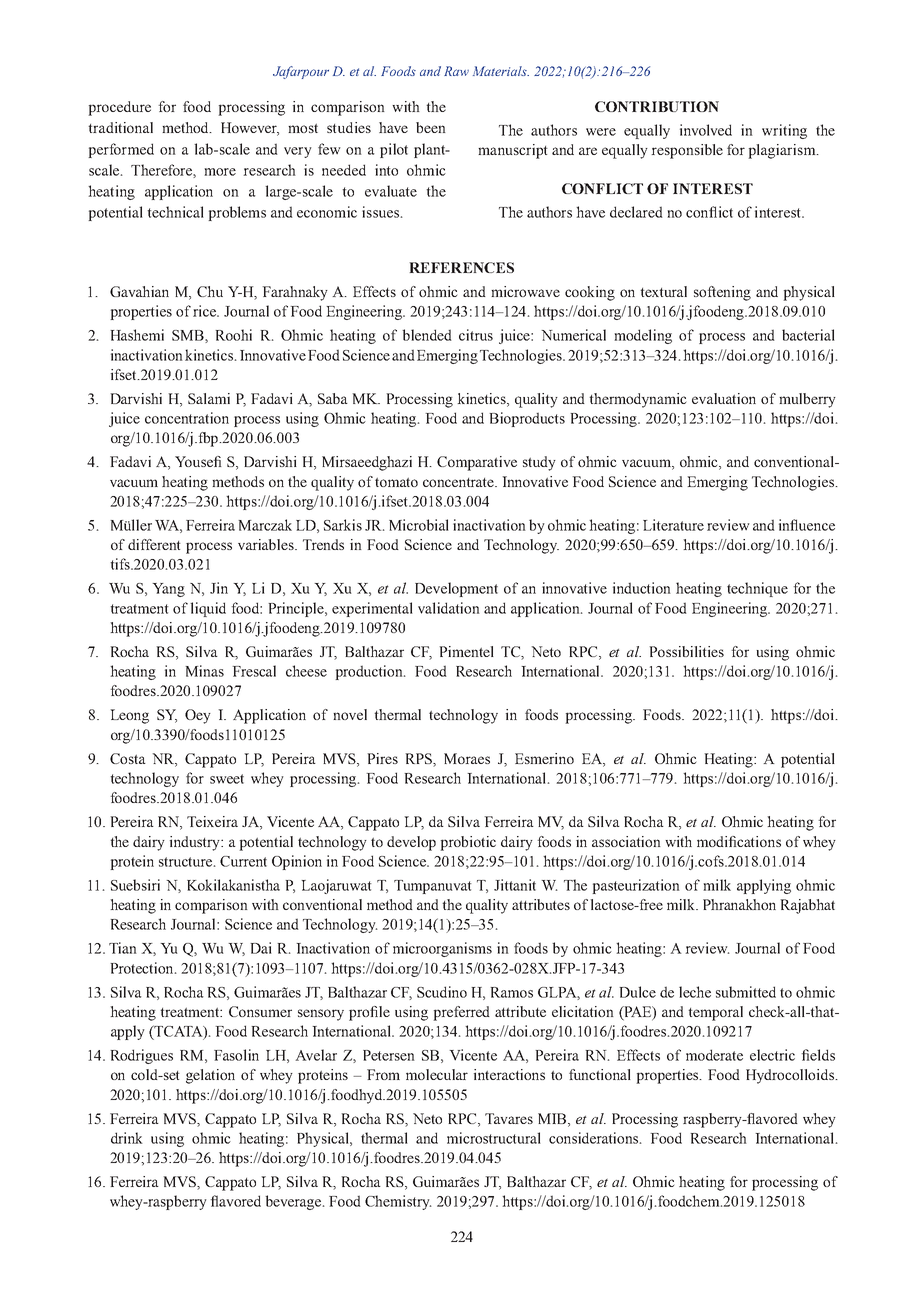  Describe the element at coordinates (739, 841) in the image. I see `modifications` at that location.
